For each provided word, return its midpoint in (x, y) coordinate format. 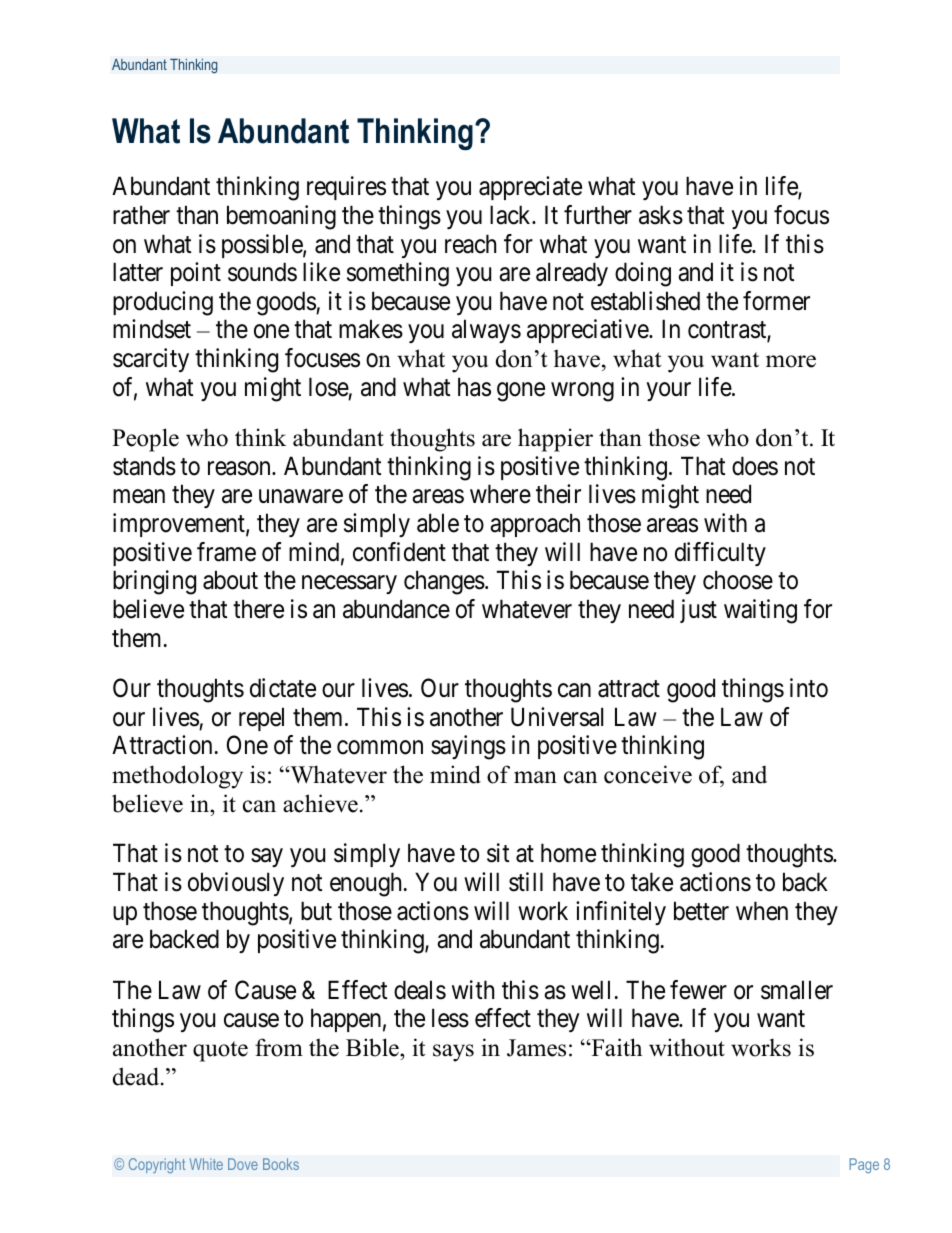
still (526, 882)
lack (511, 215)
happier (555, 440)
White (206, 1164)
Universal (557, 717)
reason (240, 468)
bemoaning (281, 217)
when (762, 911)
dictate (283, 688)
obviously (236, 884)
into (809, 688)
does (755, 466)
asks (661, 215)
